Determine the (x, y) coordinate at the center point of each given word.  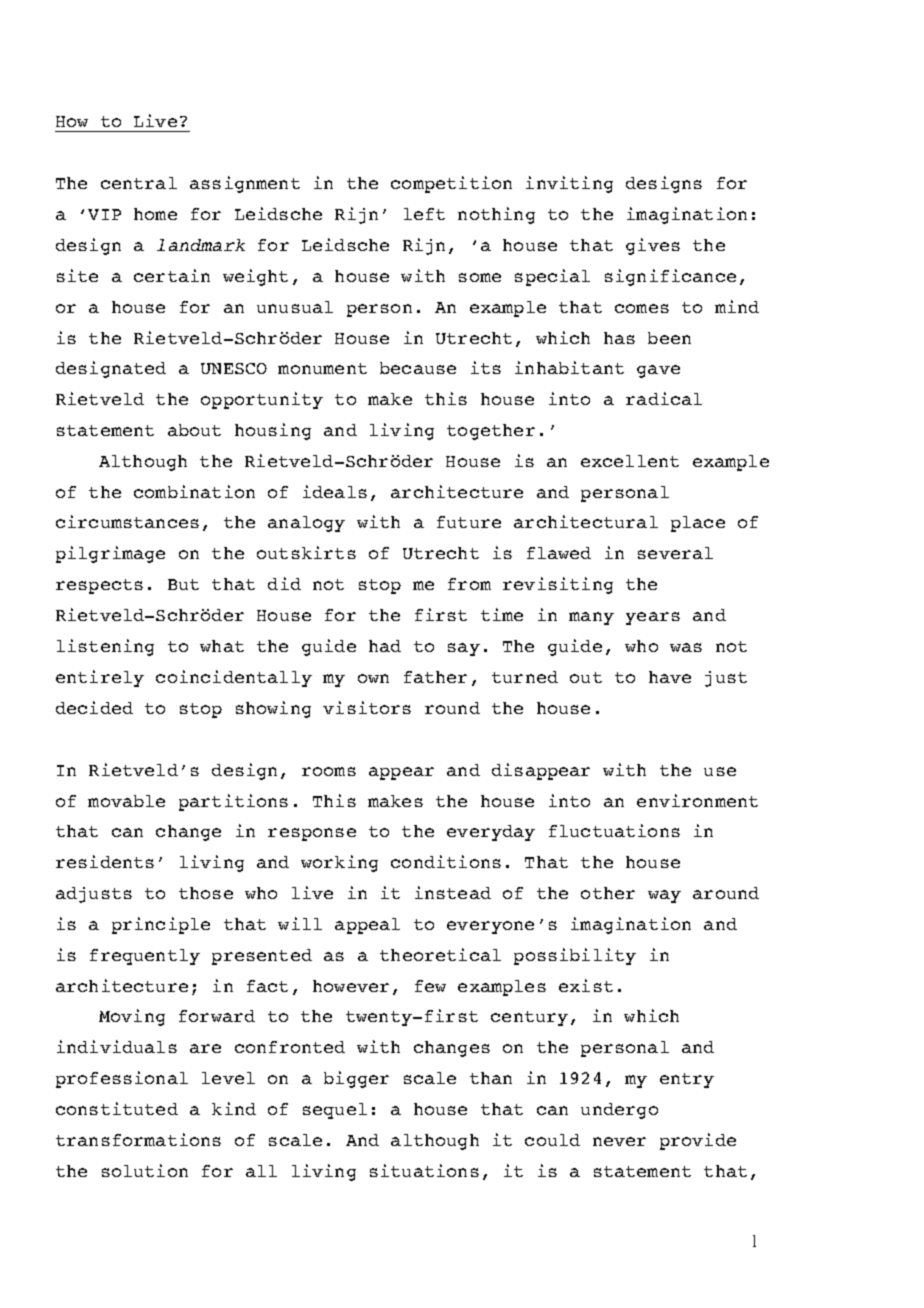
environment (697, 800)
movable (126, 801)
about (194, 430)
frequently (145, 957)
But (183, 584)
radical (664, 398)
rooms (329, 771)
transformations (138, 1139)
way (664, 896)
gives (653, 246)
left (424, 214)
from (469, 584)
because (418, 368)
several (675, 553)
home (155, 214)
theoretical (440, 954)
